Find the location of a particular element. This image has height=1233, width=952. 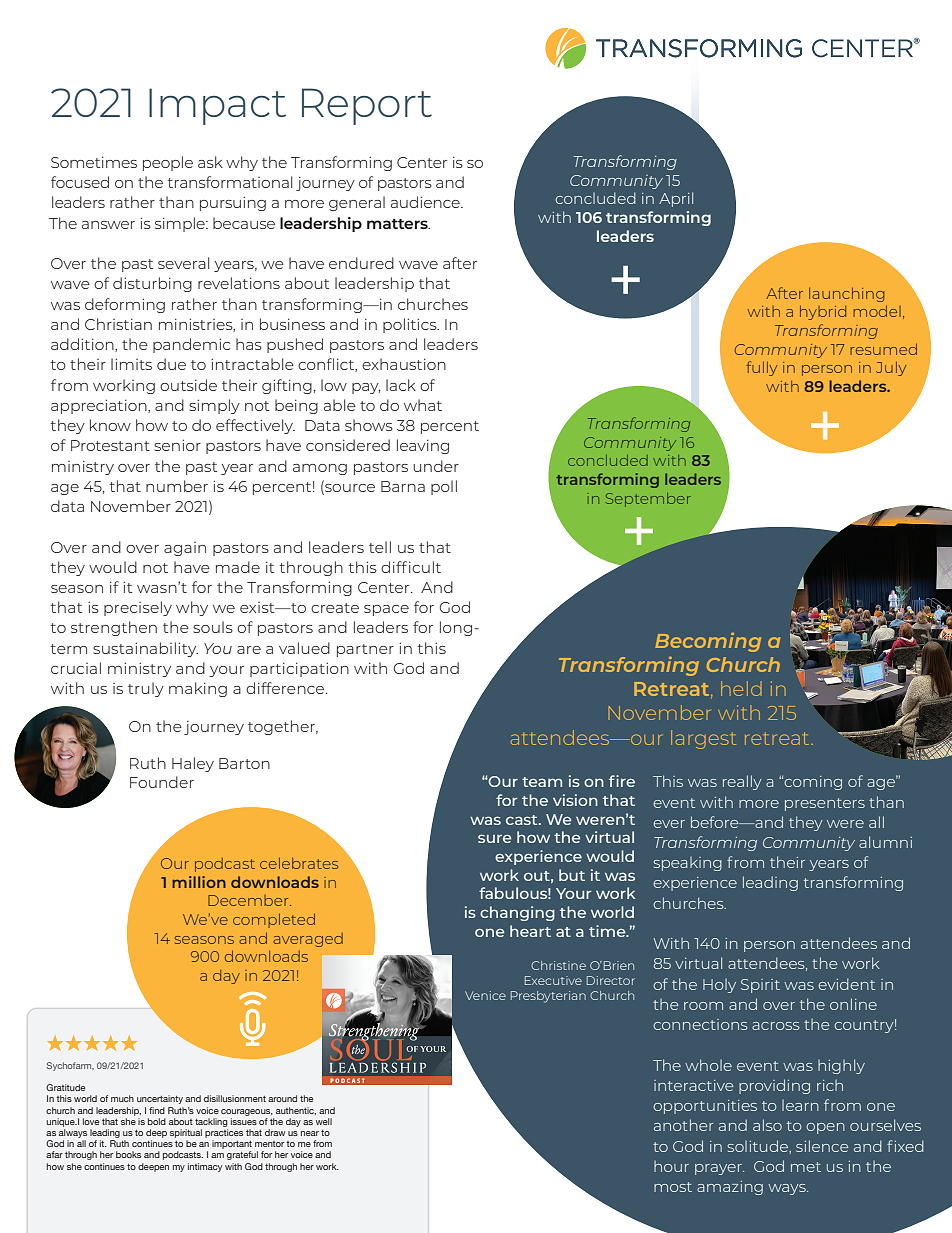

sure is located at coordinates (494, 838).
